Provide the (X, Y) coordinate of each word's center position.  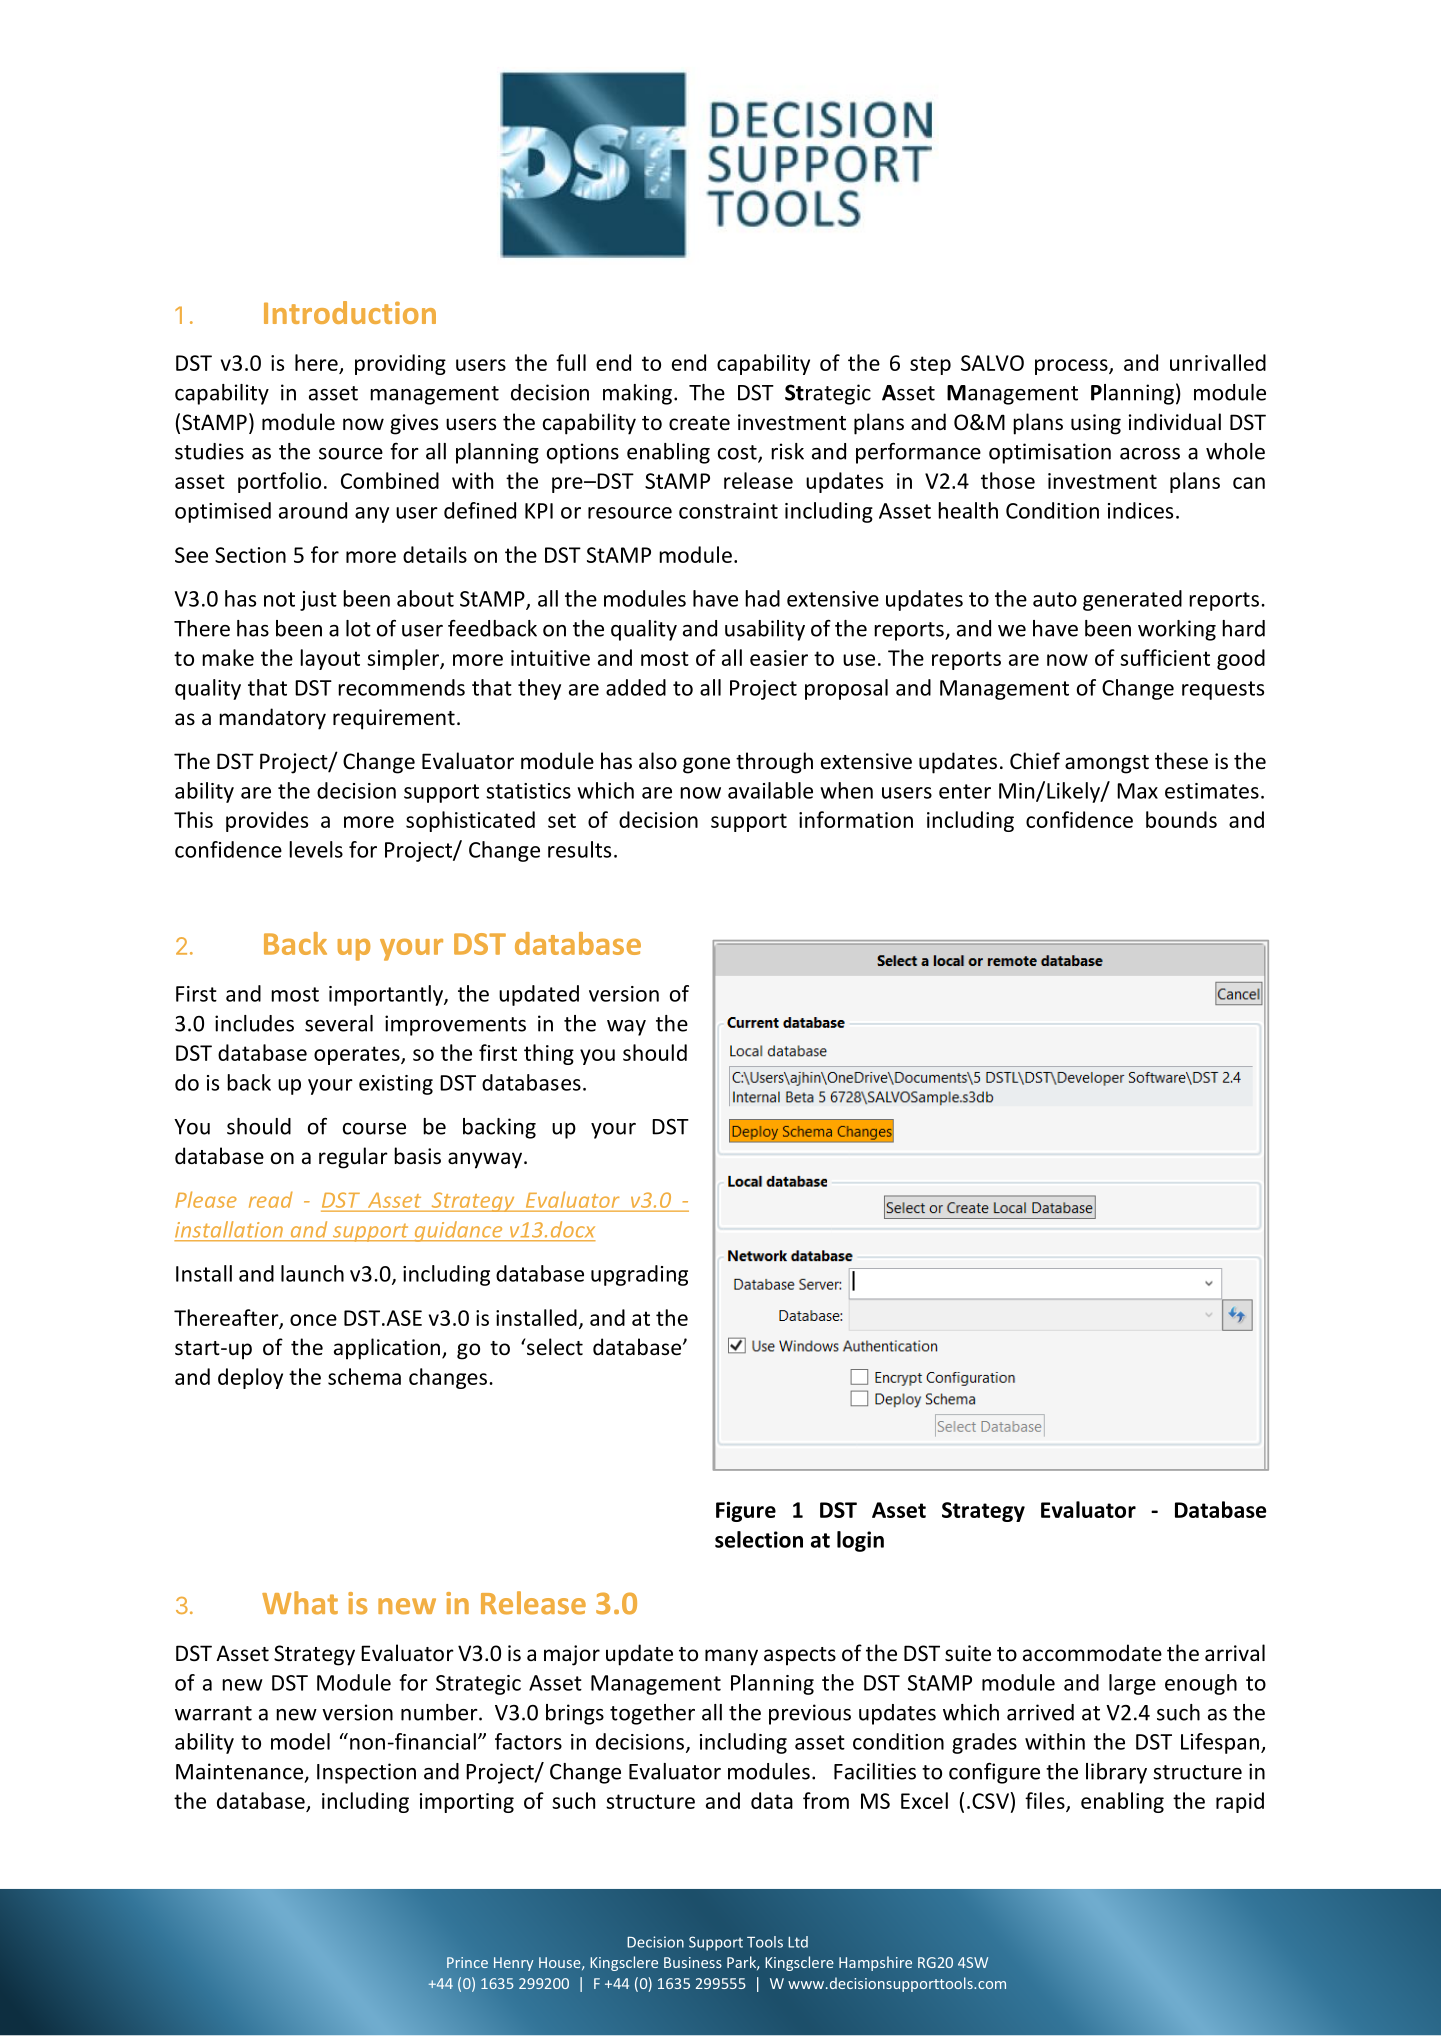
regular (353, 1158)
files (1046, 1801)
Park (742, 1963)
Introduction (350, 312)
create (699, 423)
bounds (1181, 819)
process (1072, 367)
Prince (467, 1962)
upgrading (639, 1275)
